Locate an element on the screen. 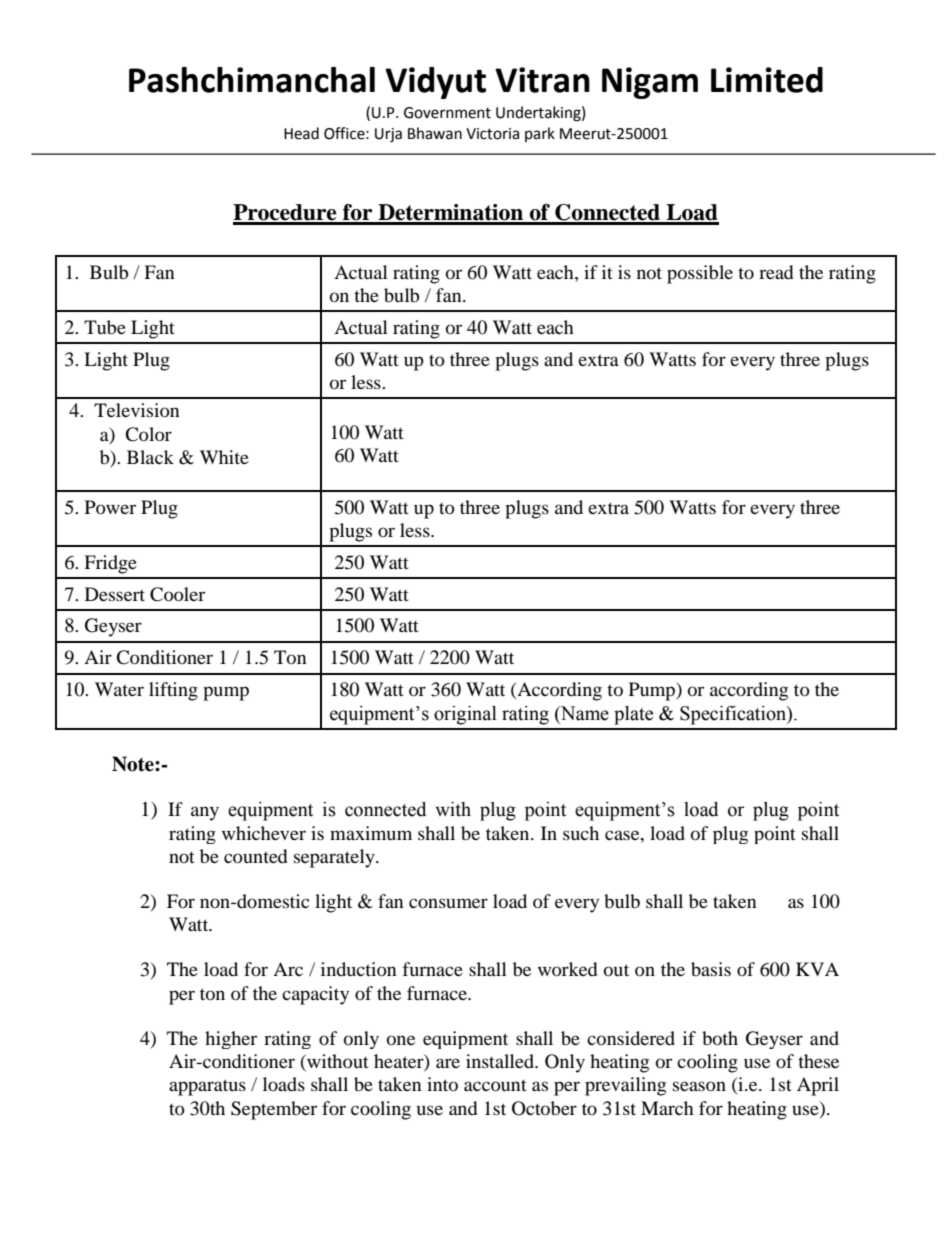  into is located at coordinates (442, 1084).
